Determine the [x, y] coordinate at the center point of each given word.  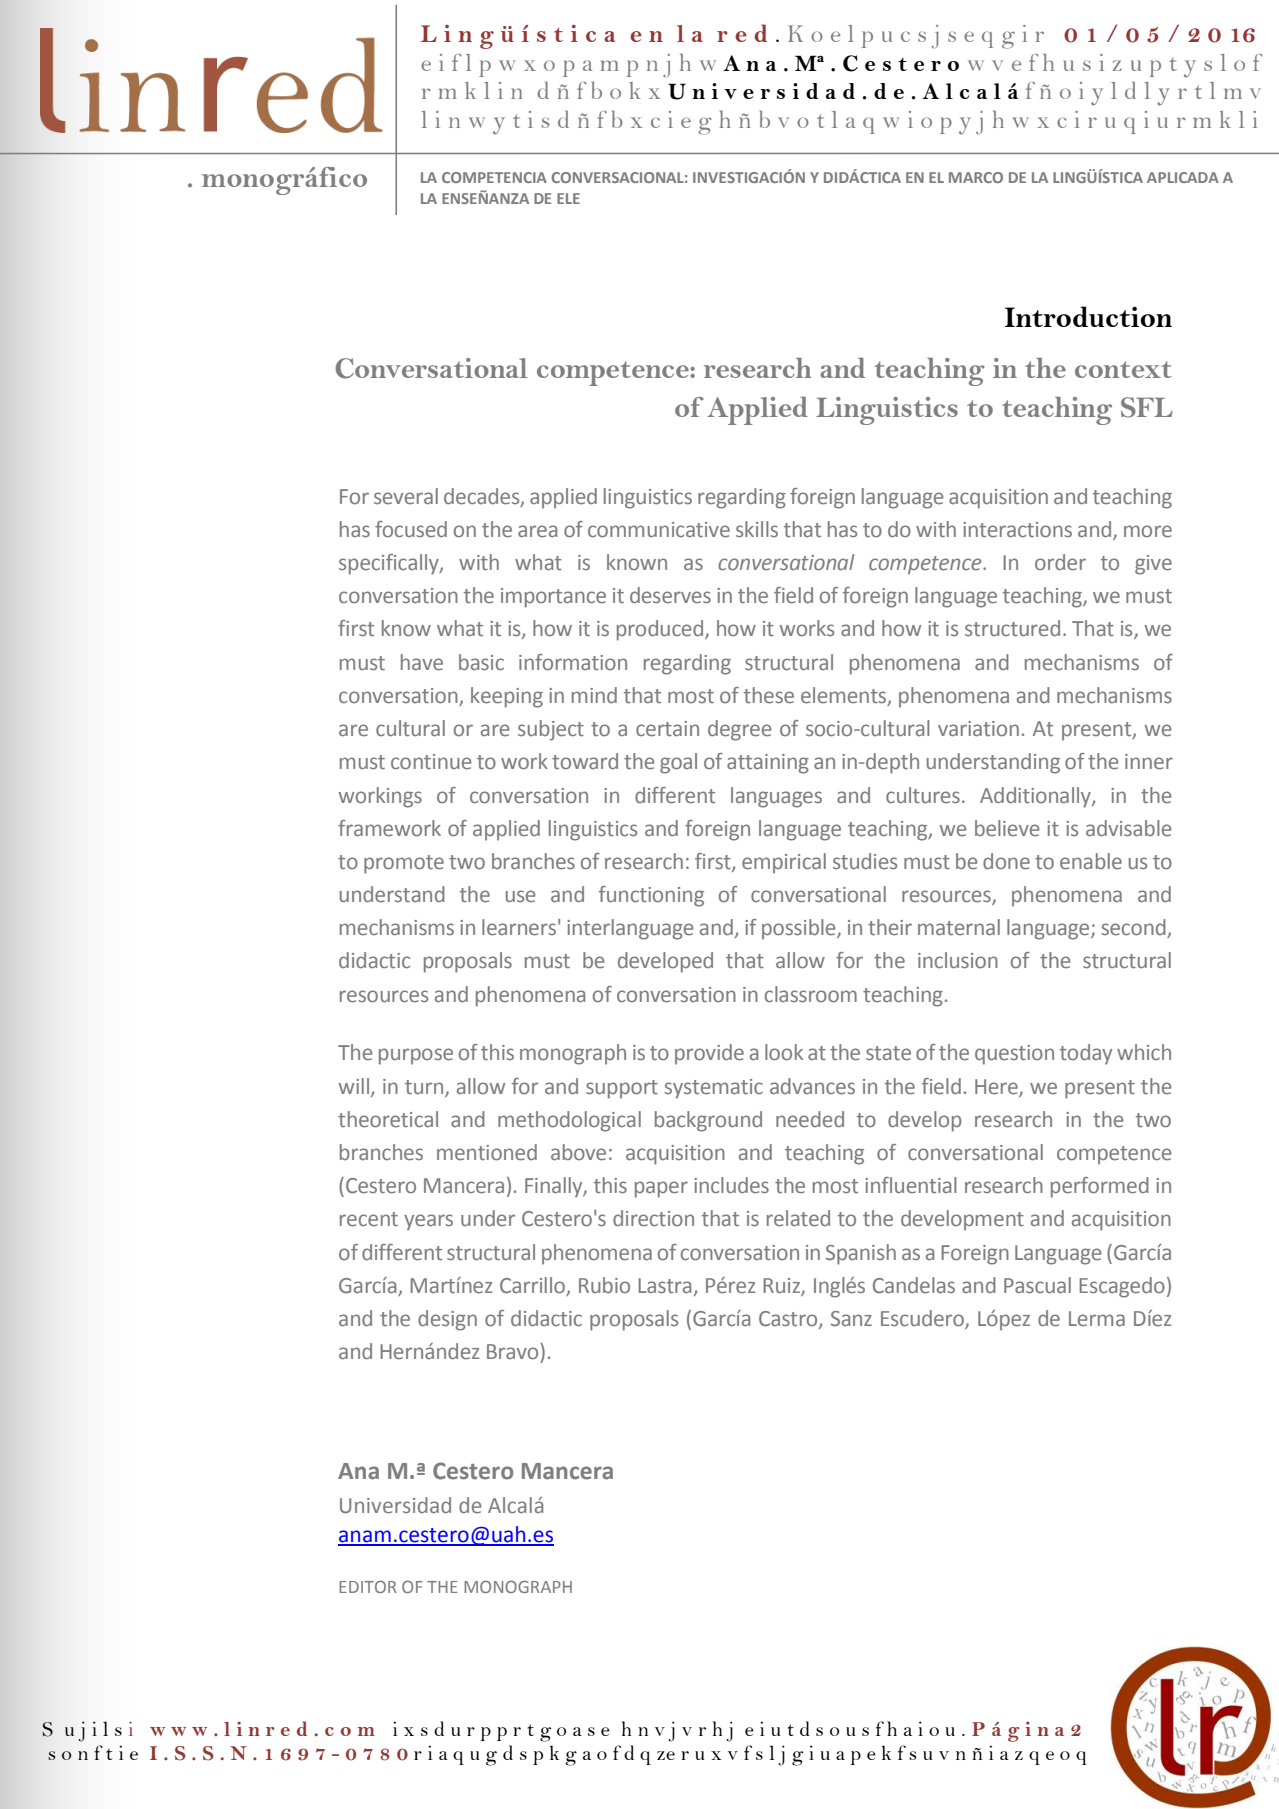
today [1086, 1054]
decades [483, 497]
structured [1012, 628]
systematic [713, 1089]
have [422, 662]
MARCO [976, 177]
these [769, 695]
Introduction [1088, 316]
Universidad [395, 1505]
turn [425, 1088]
